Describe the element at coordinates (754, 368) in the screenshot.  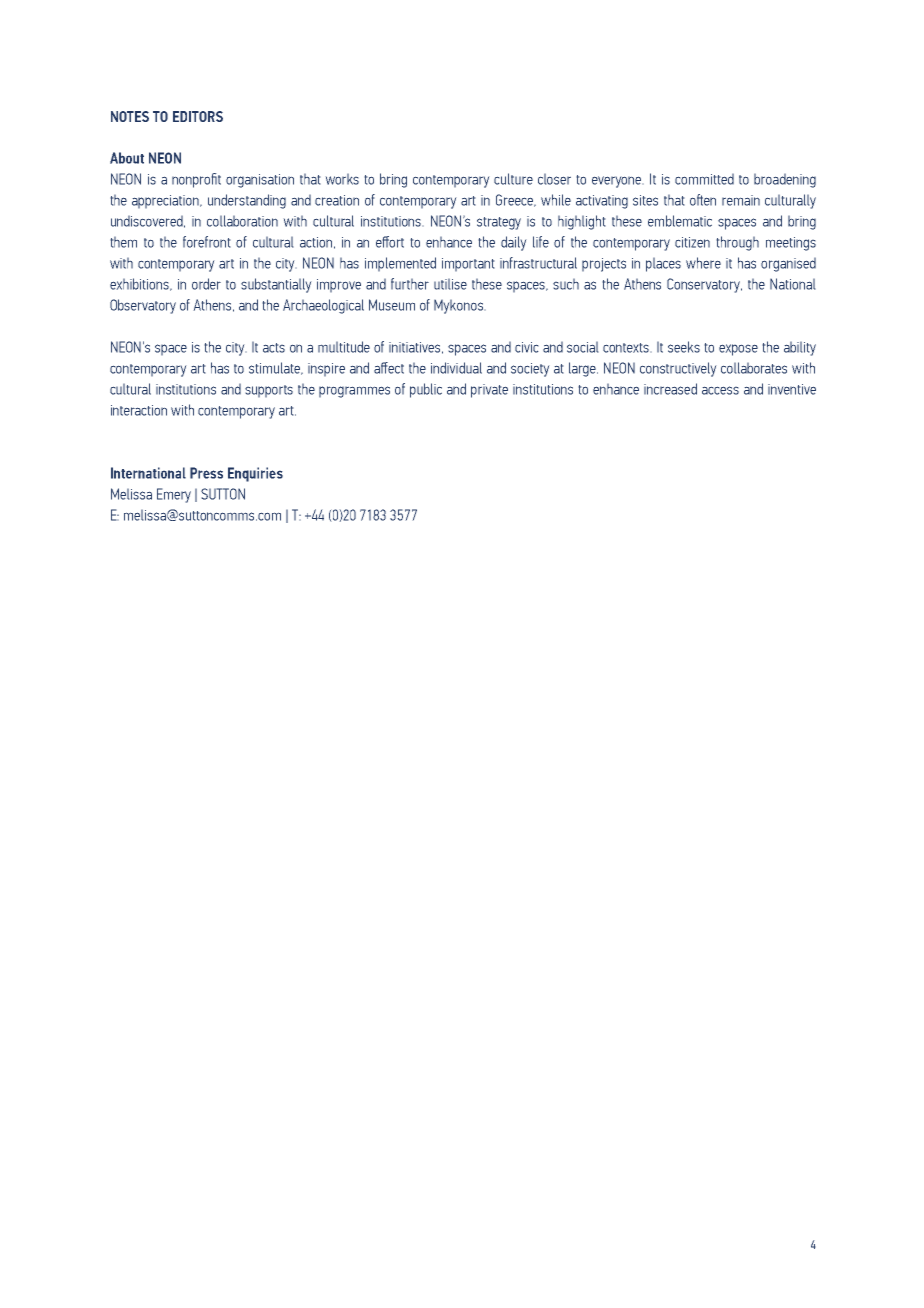
I see `collaborates` at that location.
